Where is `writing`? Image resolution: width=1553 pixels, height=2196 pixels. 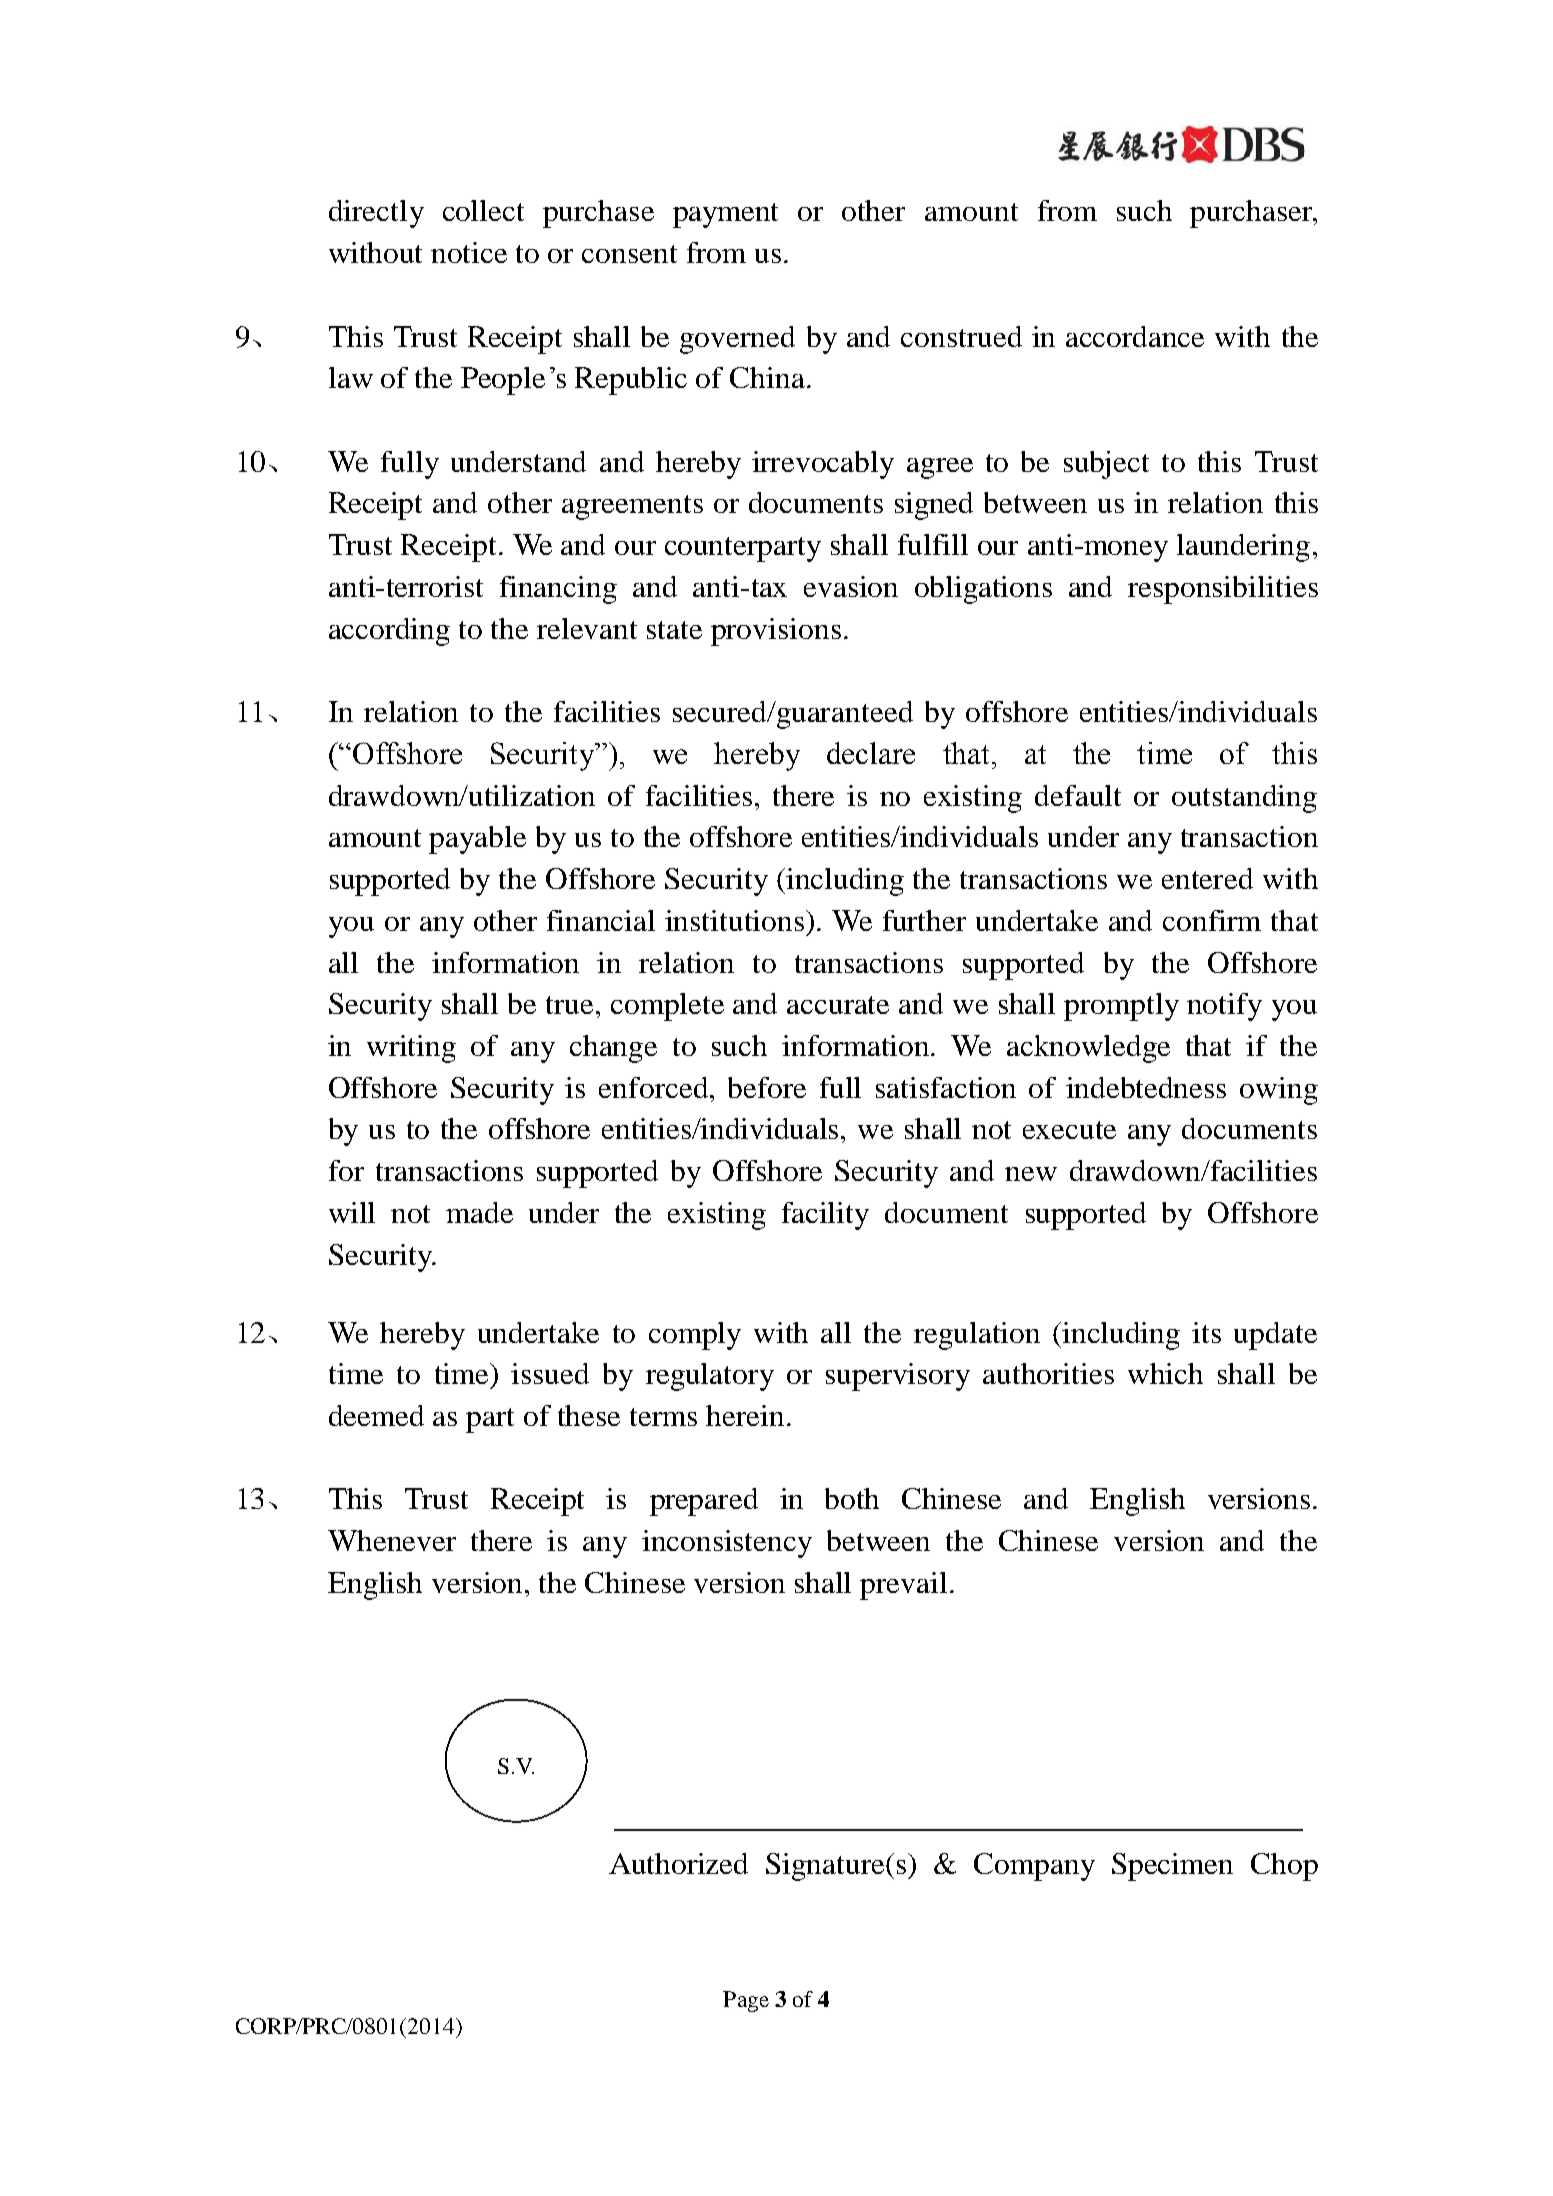 writing is located at coordinates (411, 1049).
